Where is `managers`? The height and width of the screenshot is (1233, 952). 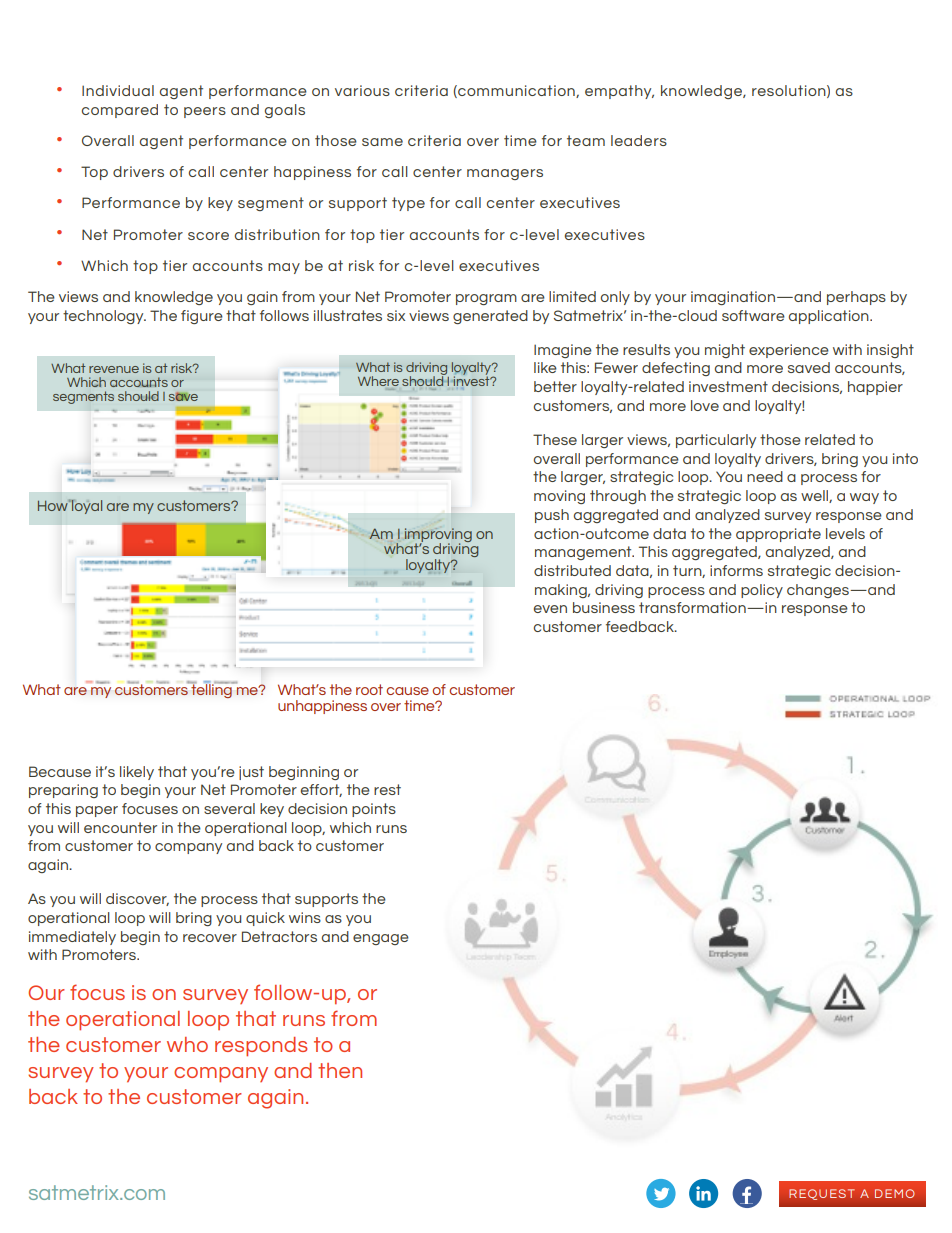 managers is located at coordinates (505, 174).
